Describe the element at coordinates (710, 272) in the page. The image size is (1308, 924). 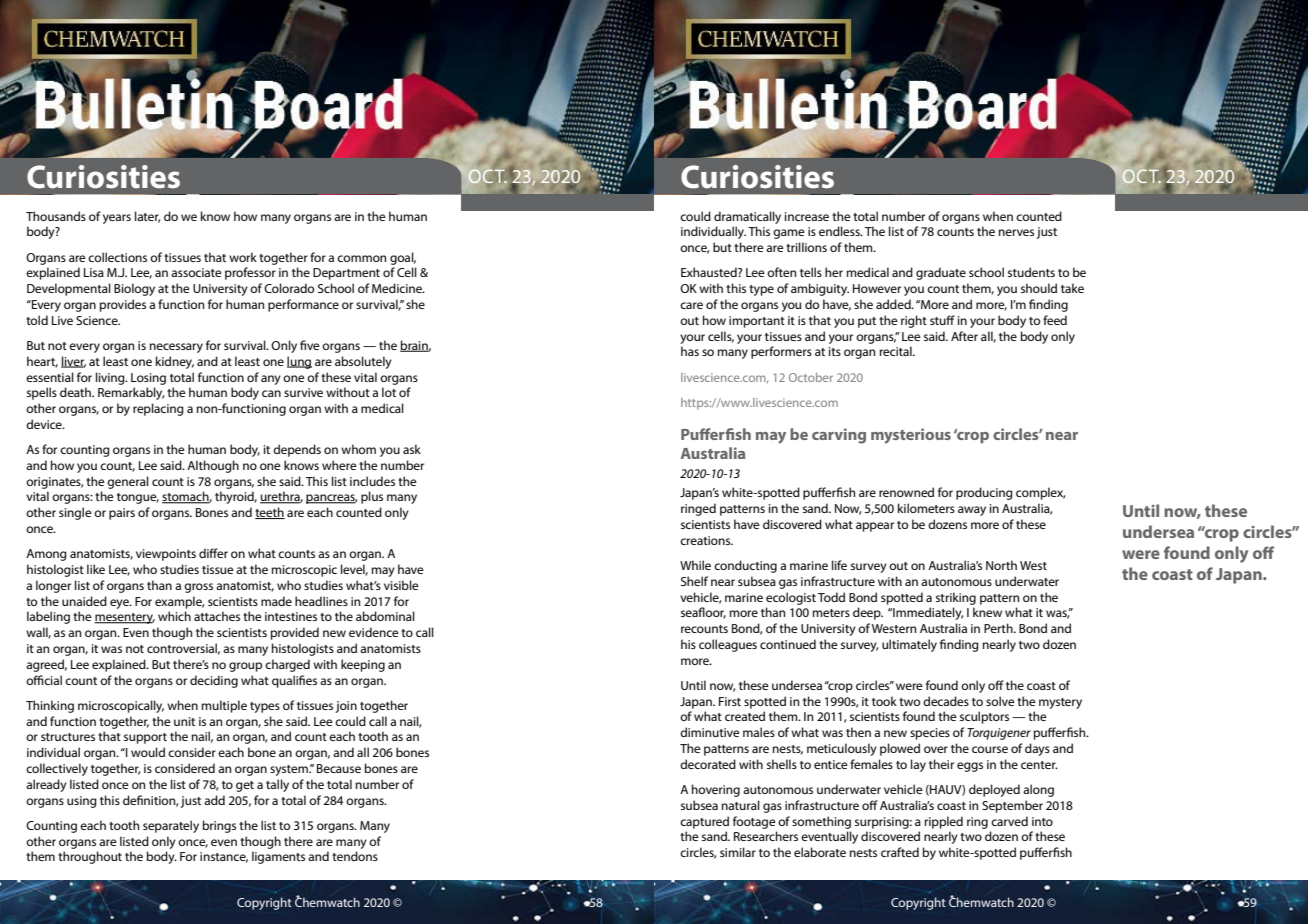
I see `Exhausted` at that location.
